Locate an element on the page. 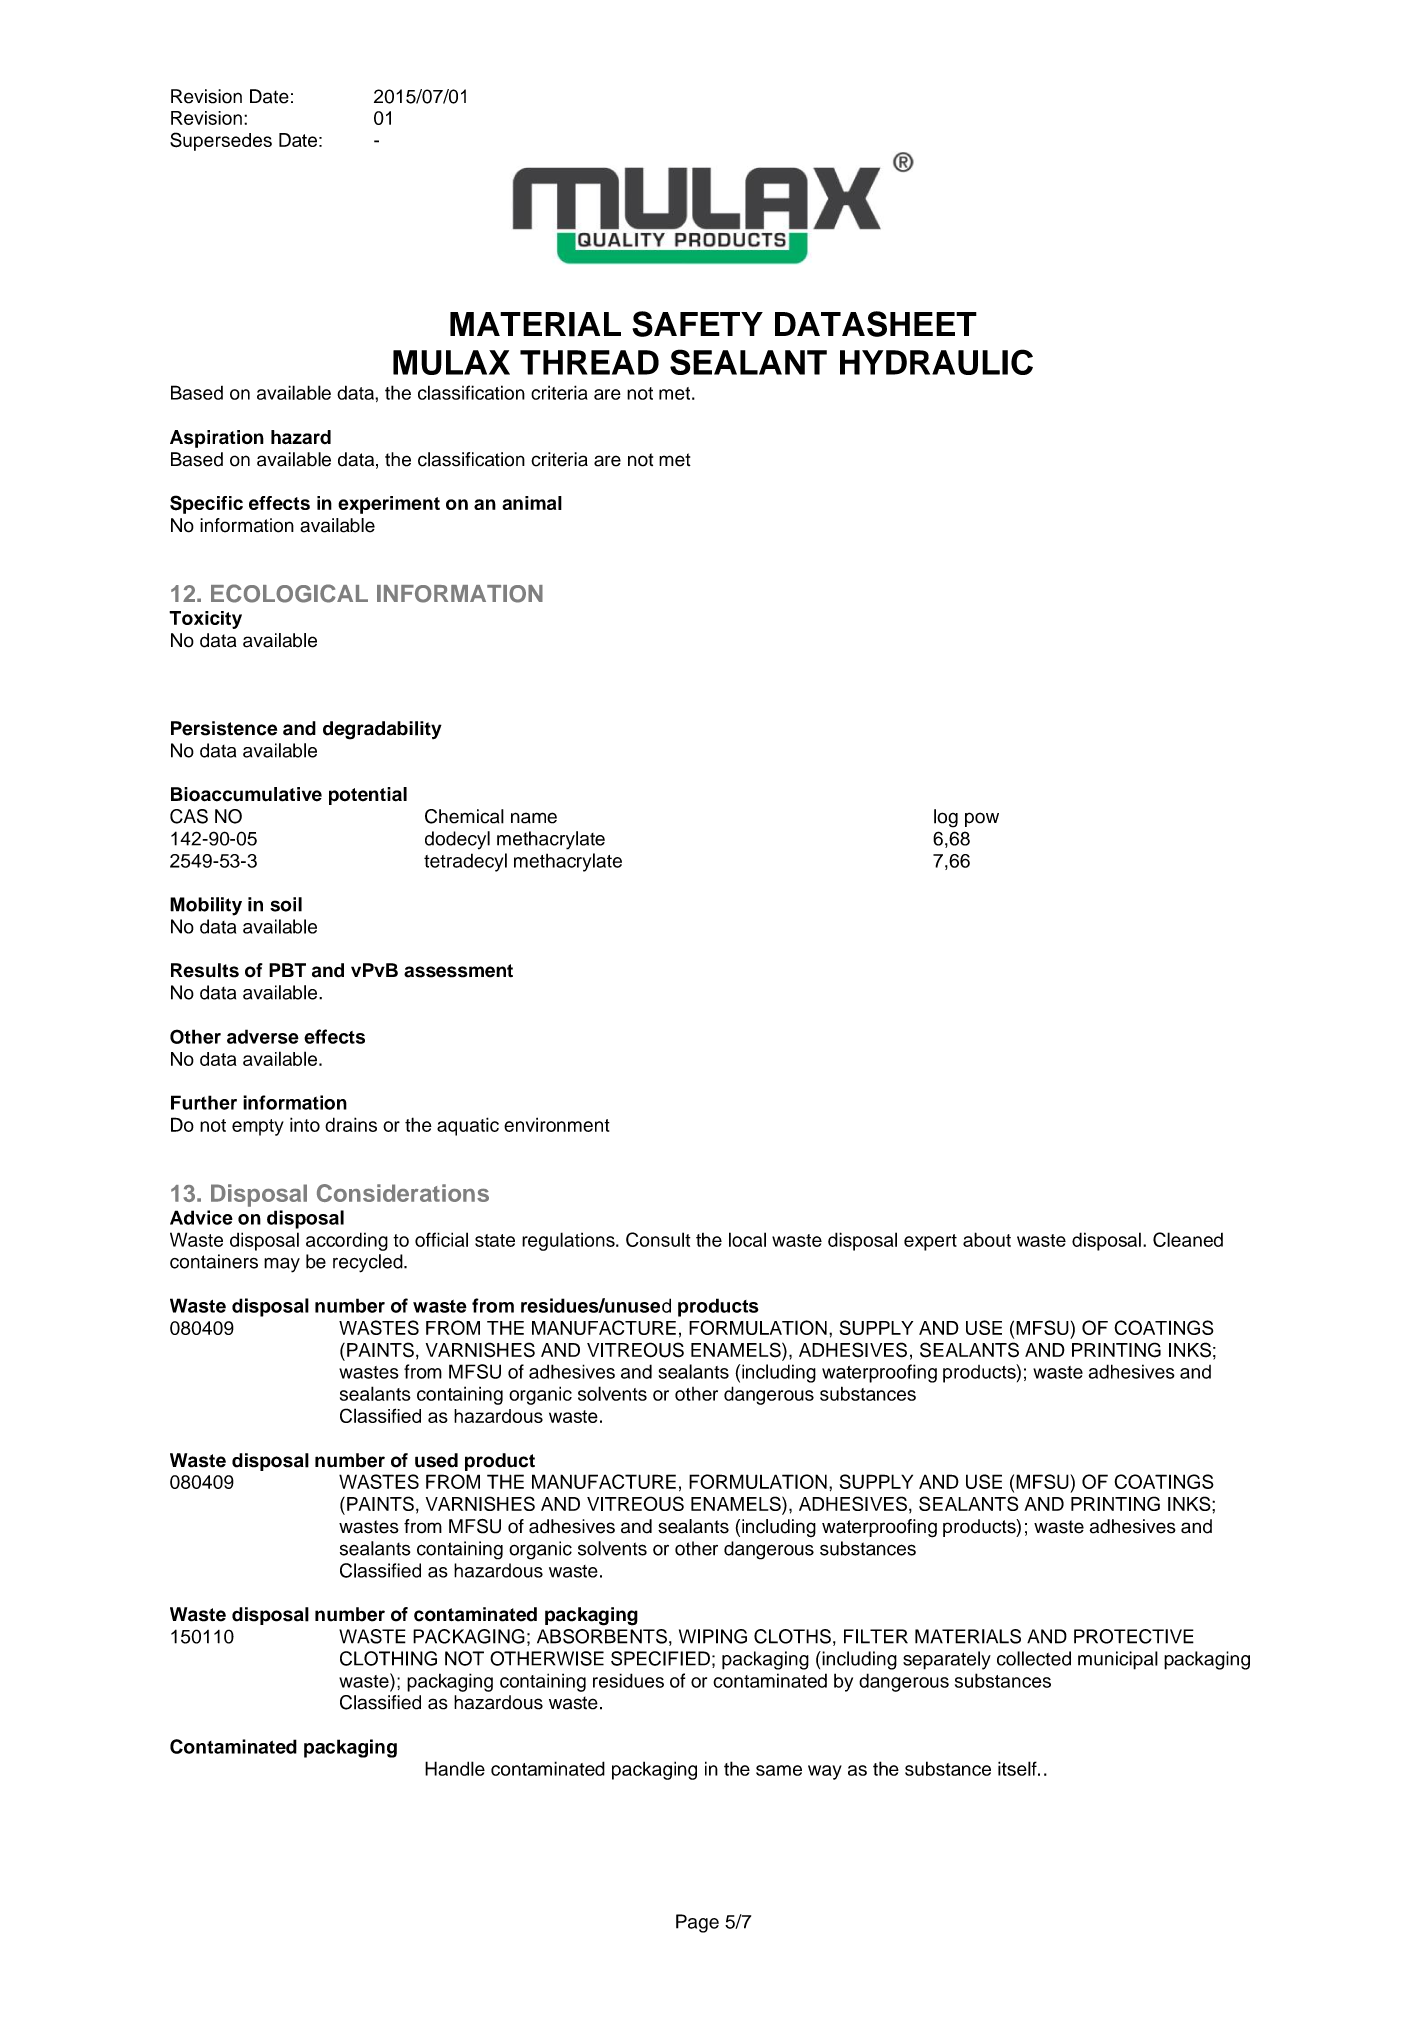 This image has width=1426, height=2017. Supersedes is located at coordinates (221, 141).
